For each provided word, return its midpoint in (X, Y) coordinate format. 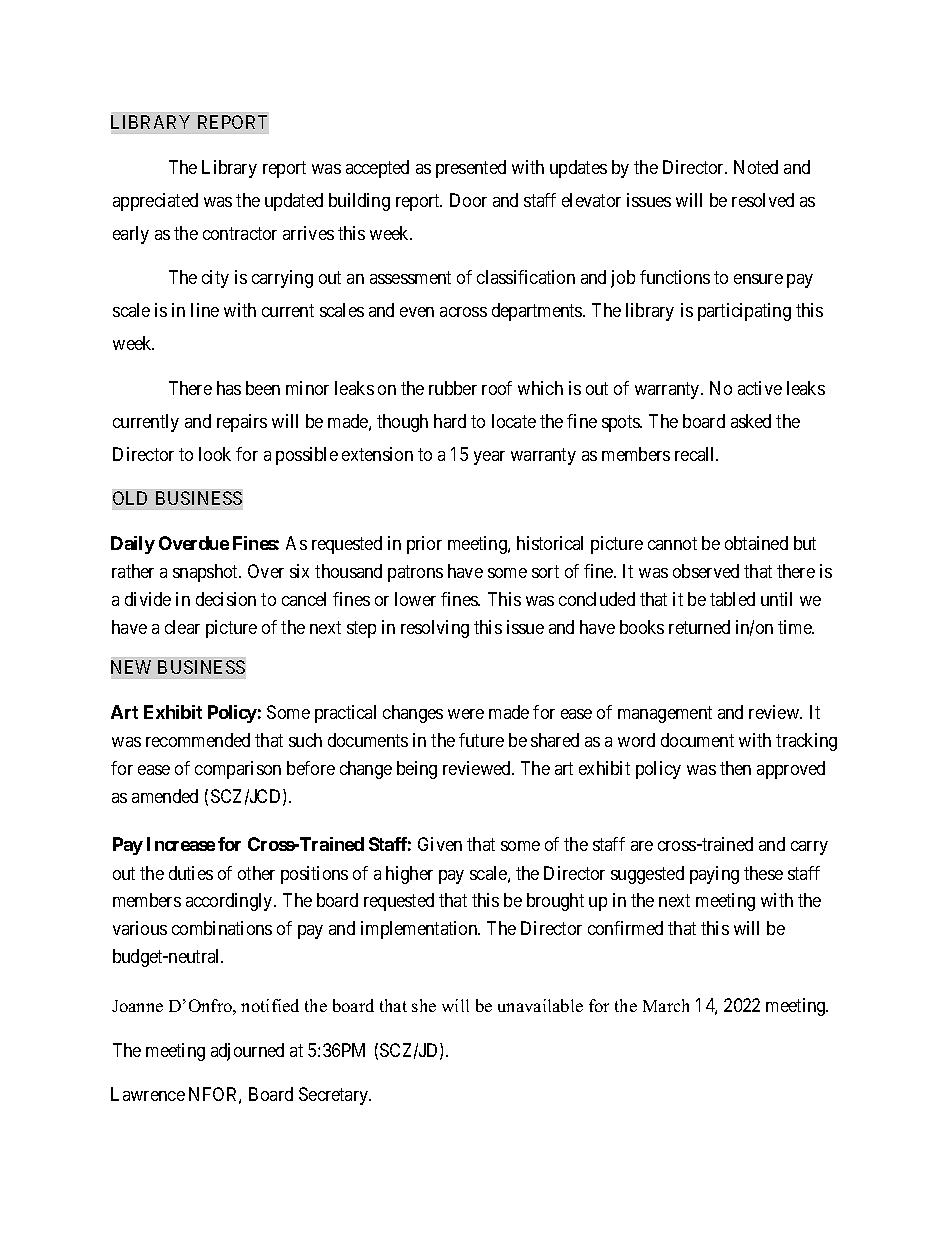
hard (450, 421)
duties (191, 873)
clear (182, 627)
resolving (435, 629)
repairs (242, 423)
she (424, 1005)
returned (699, 627)
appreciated (155, 202)
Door (468, 200)
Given (440, 844)
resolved (763, 200)
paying (714, 875)
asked (751, 421)
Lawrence (148, 1094)
